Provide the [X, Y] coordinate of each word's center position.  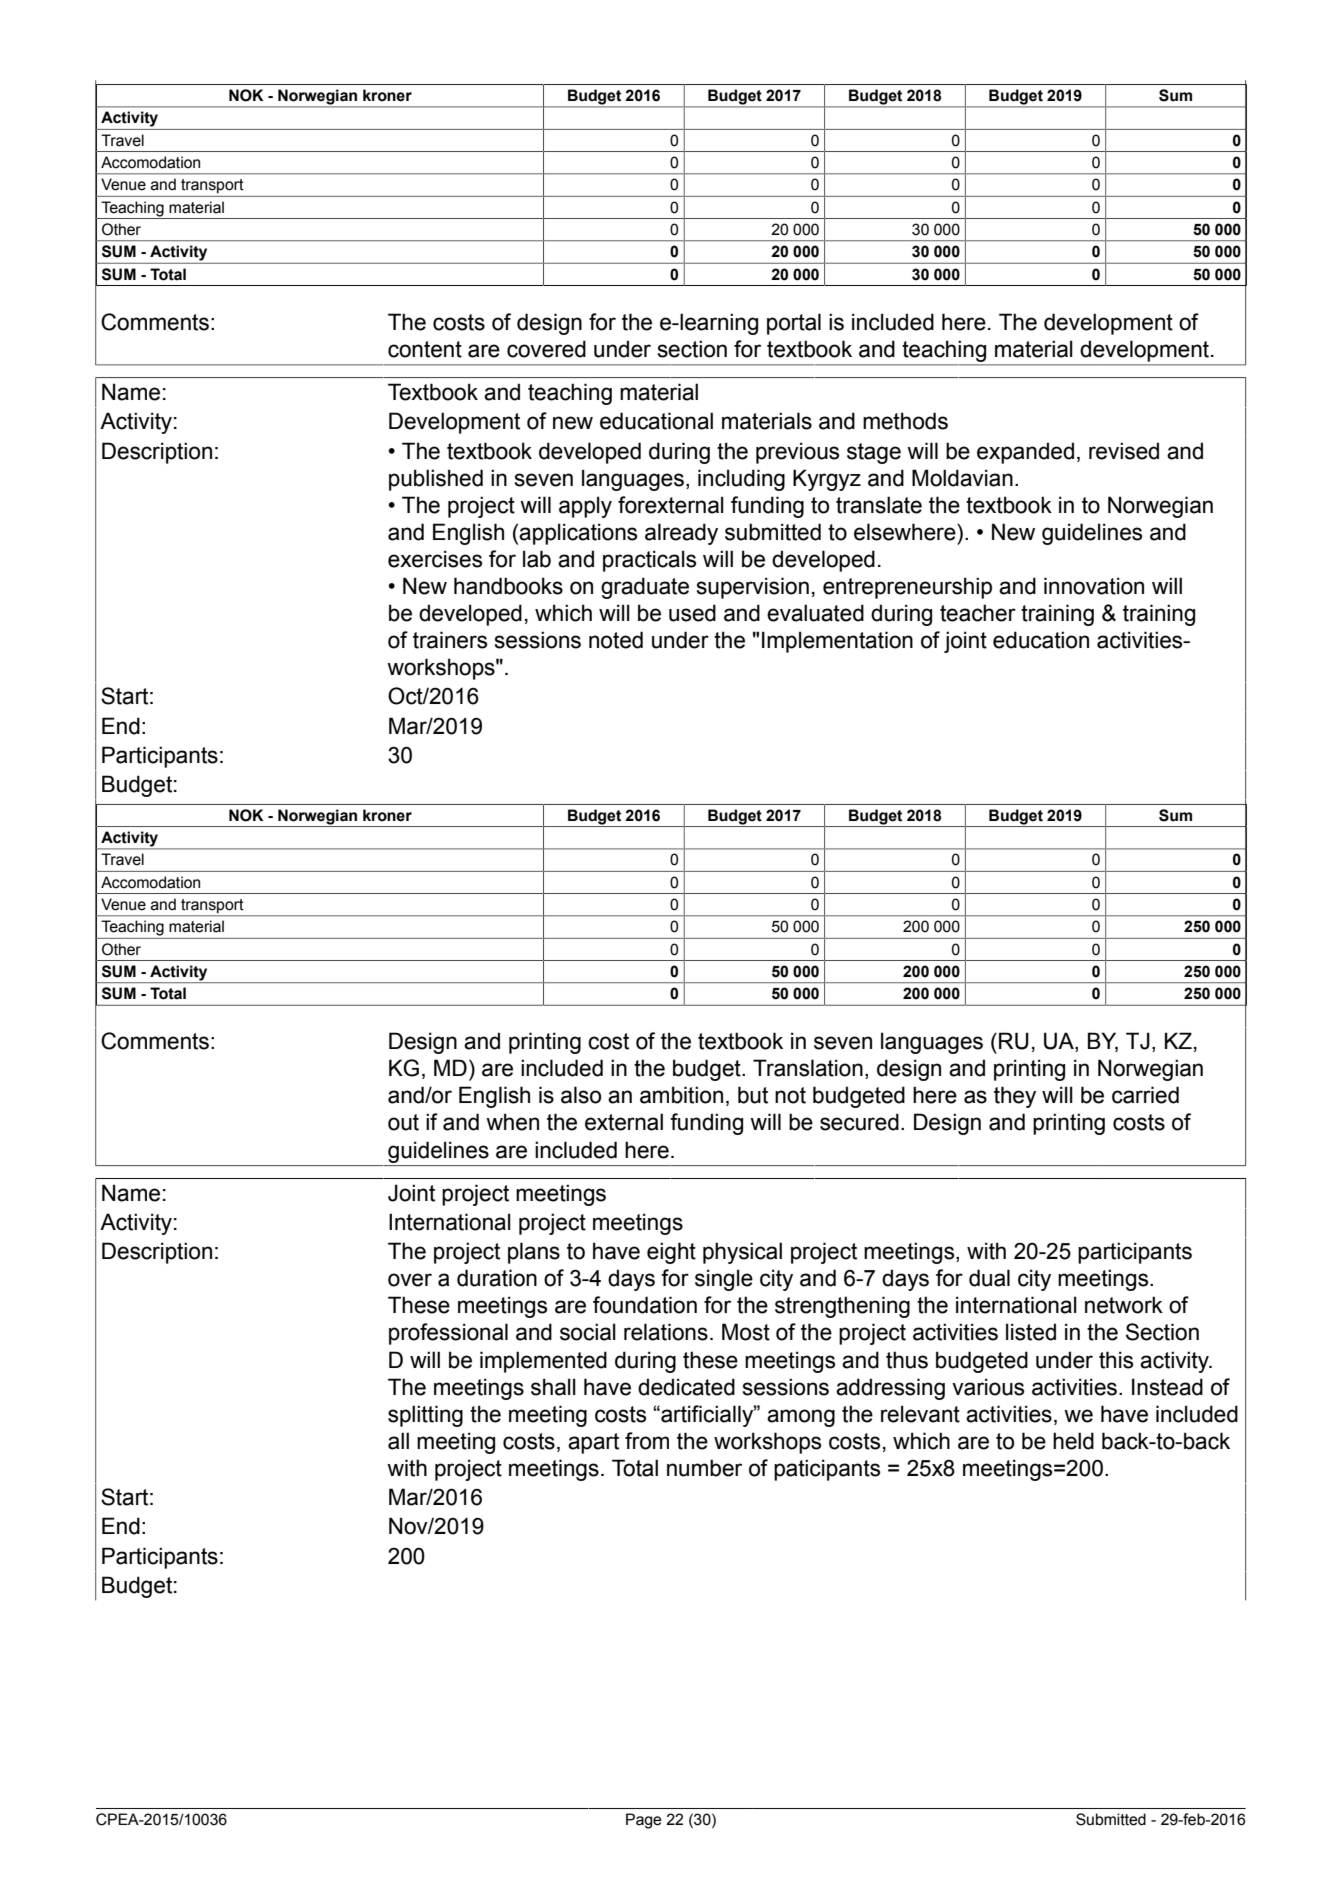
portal [794, 324]
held [1073, 1441]
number [704, 1468]
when [512, 1122]
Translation [808, 1068]
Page [644, 1821]
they [1015, 1097]
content [425, 349]
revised [1124, 451]
